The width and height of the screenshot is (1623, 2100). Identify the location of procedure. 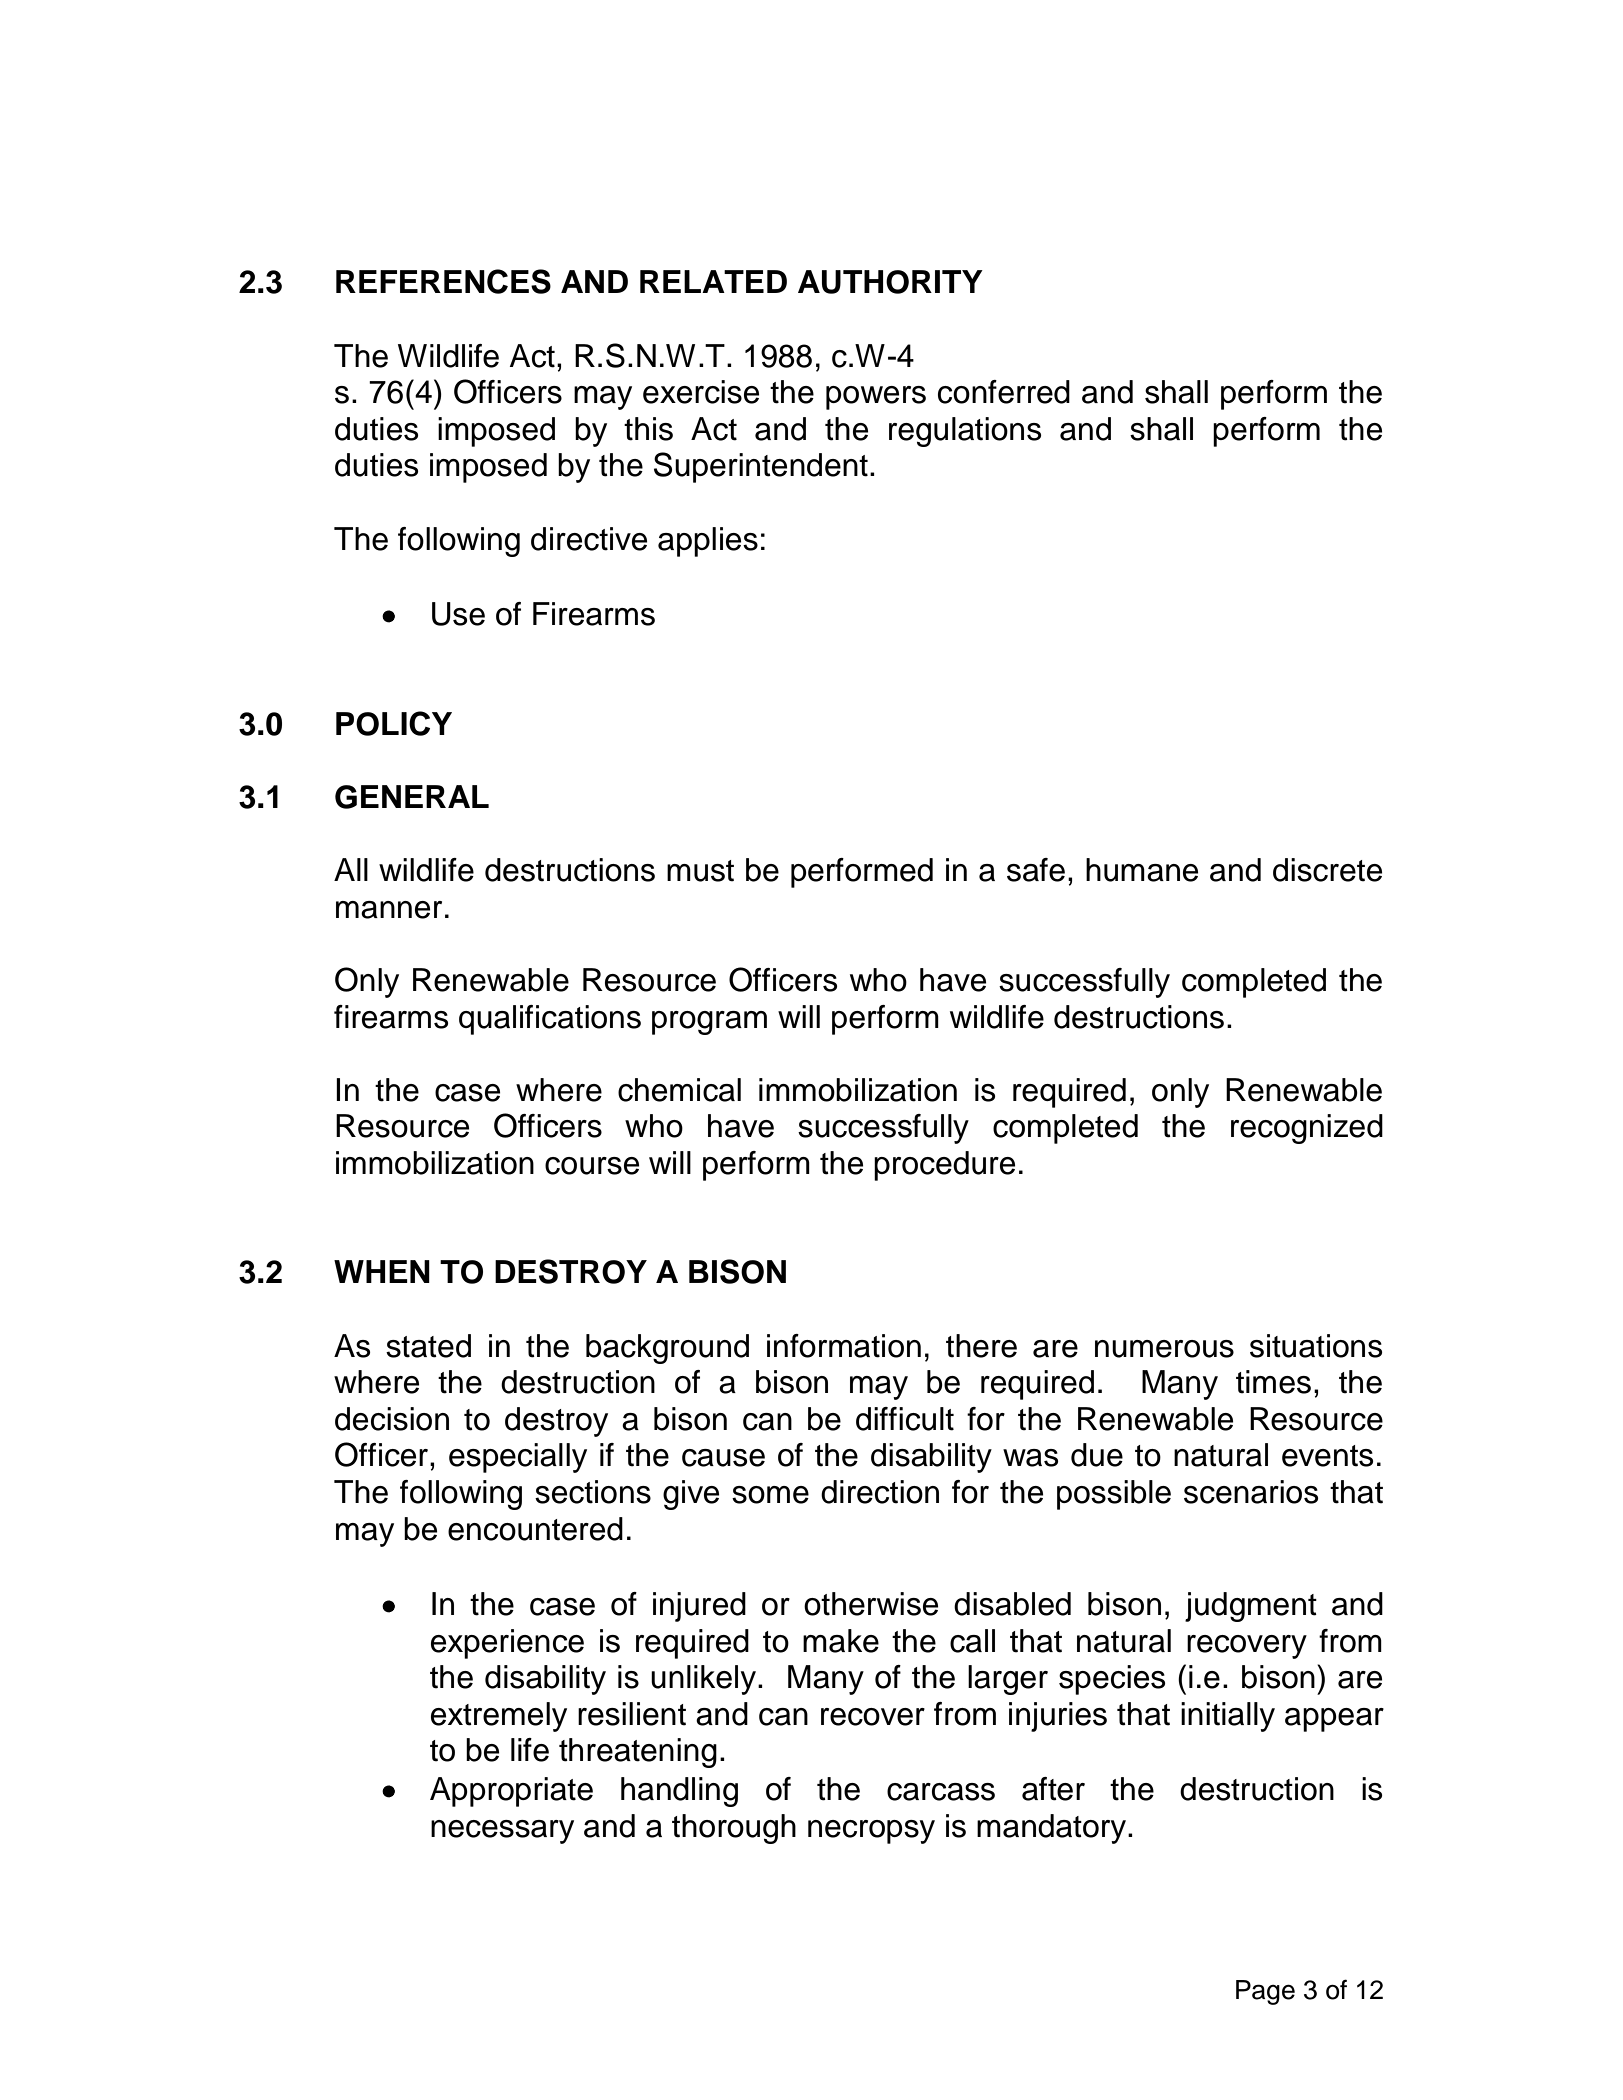
(944, 1166).
